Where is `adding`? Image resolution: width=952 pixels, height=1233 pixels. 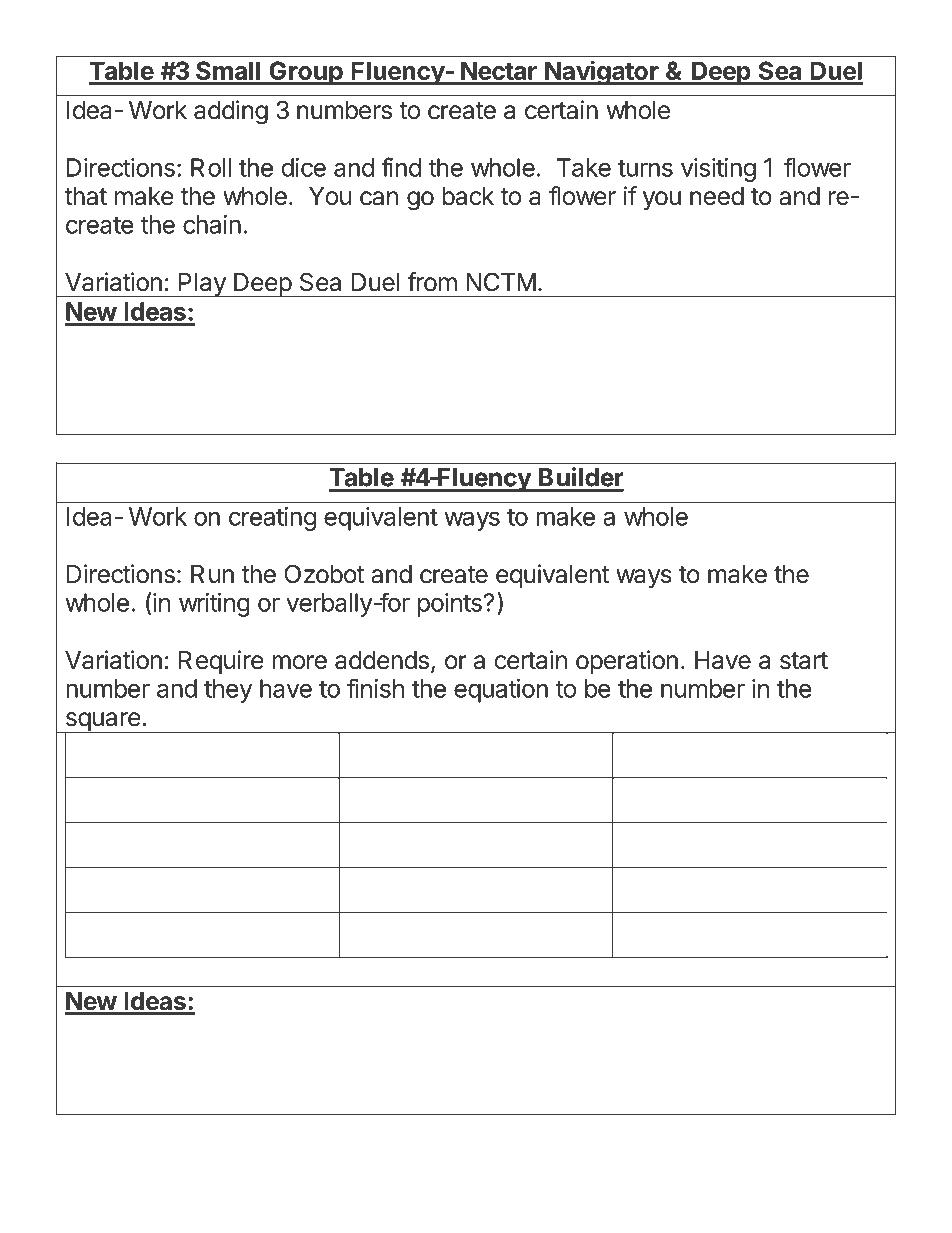 adding is located at coordinates (231, 112).
